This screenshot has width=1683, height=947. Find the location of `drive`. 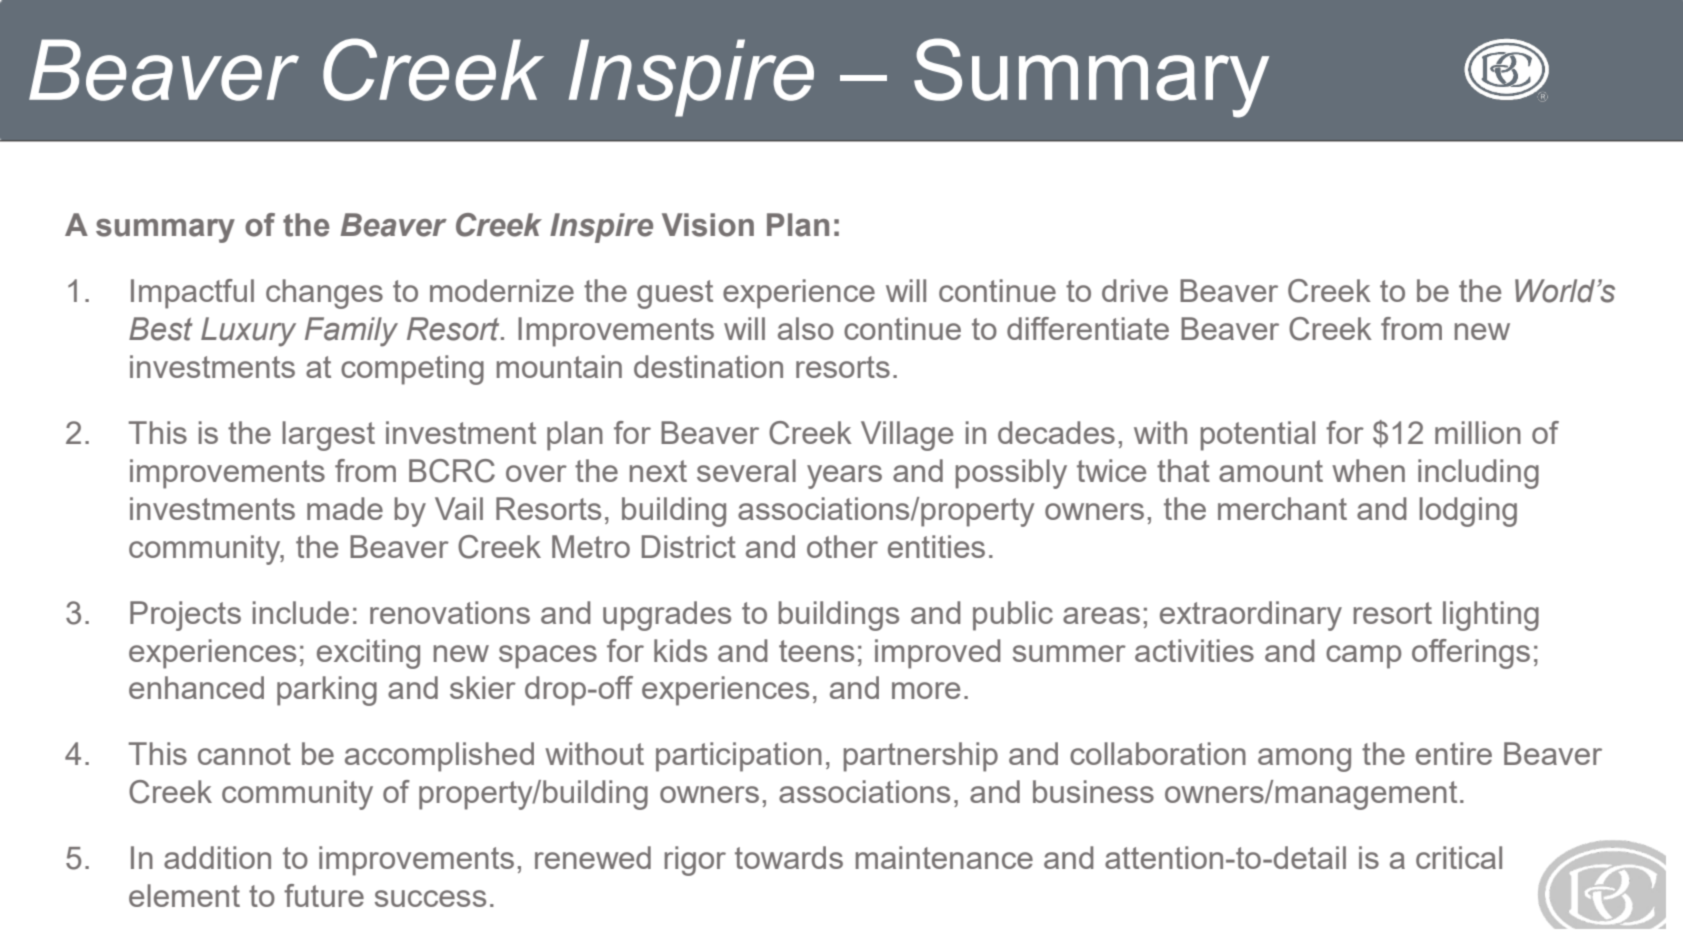

drive is located at coordinates (1135, 290).
